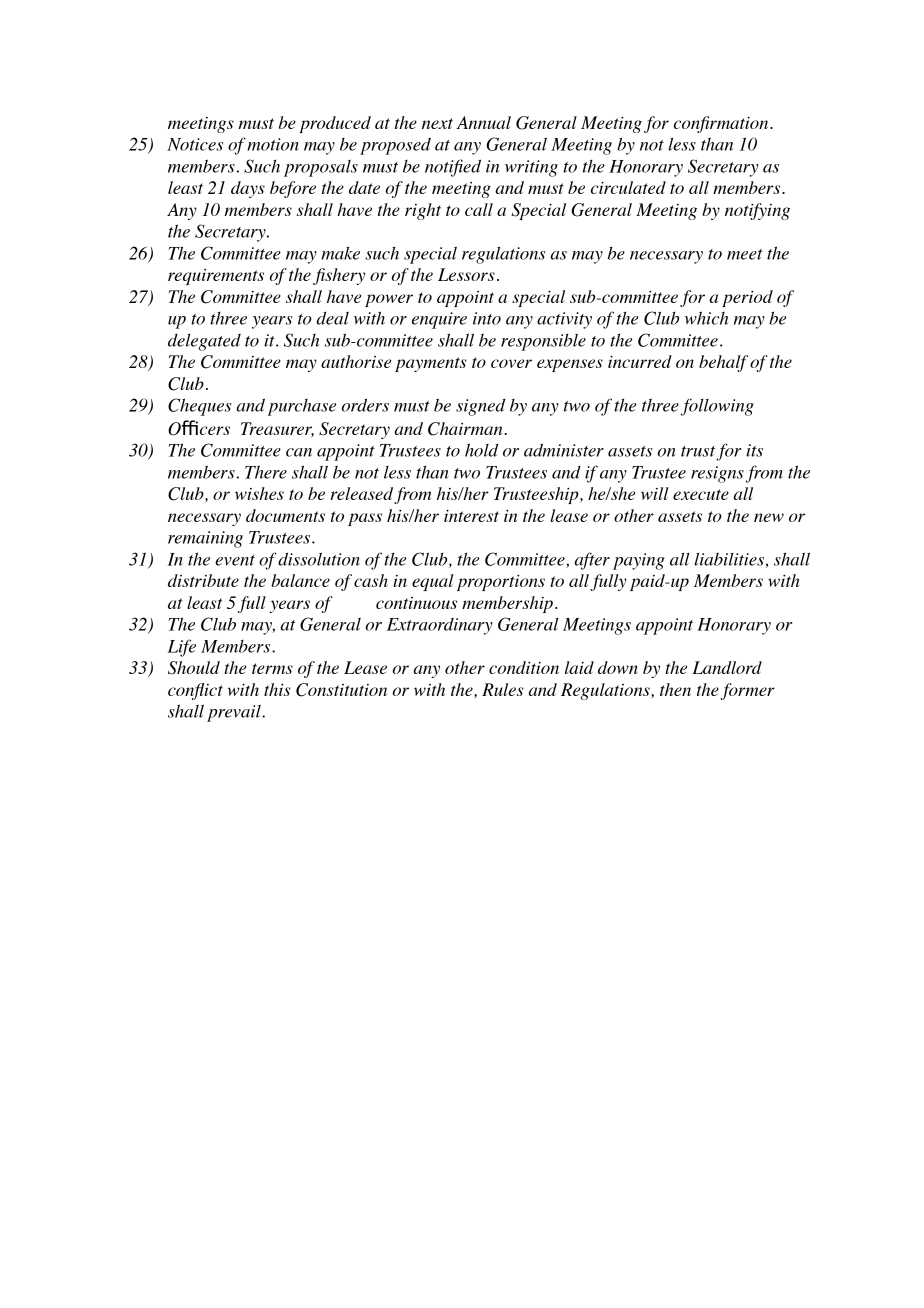  I want to click on Annual, so click(483, 122).
